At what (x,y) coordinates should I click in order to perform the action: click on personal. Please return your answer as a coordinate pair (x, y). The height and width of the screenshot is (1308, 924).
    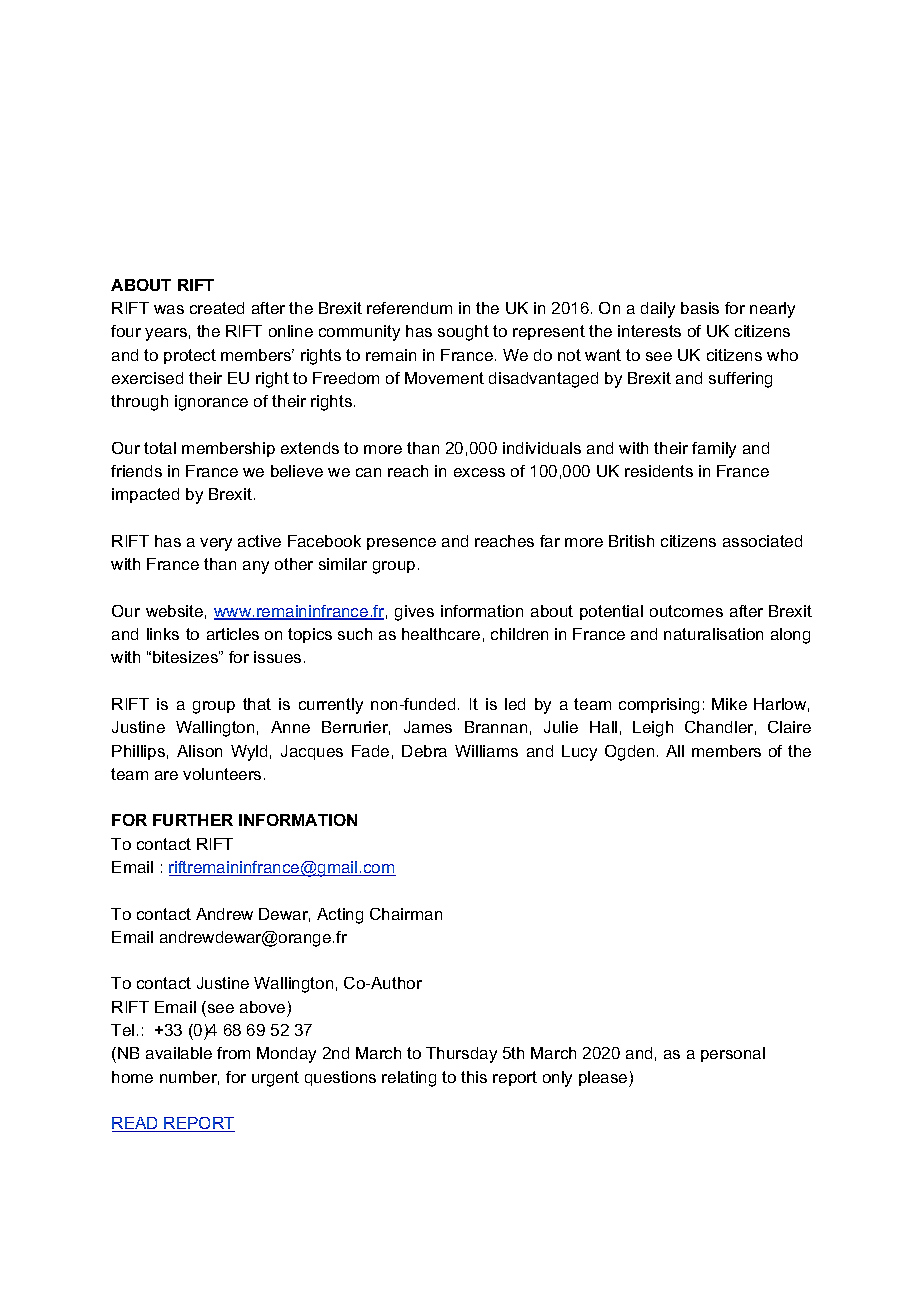
    Looking at the image, I should click on (733, 1054).
